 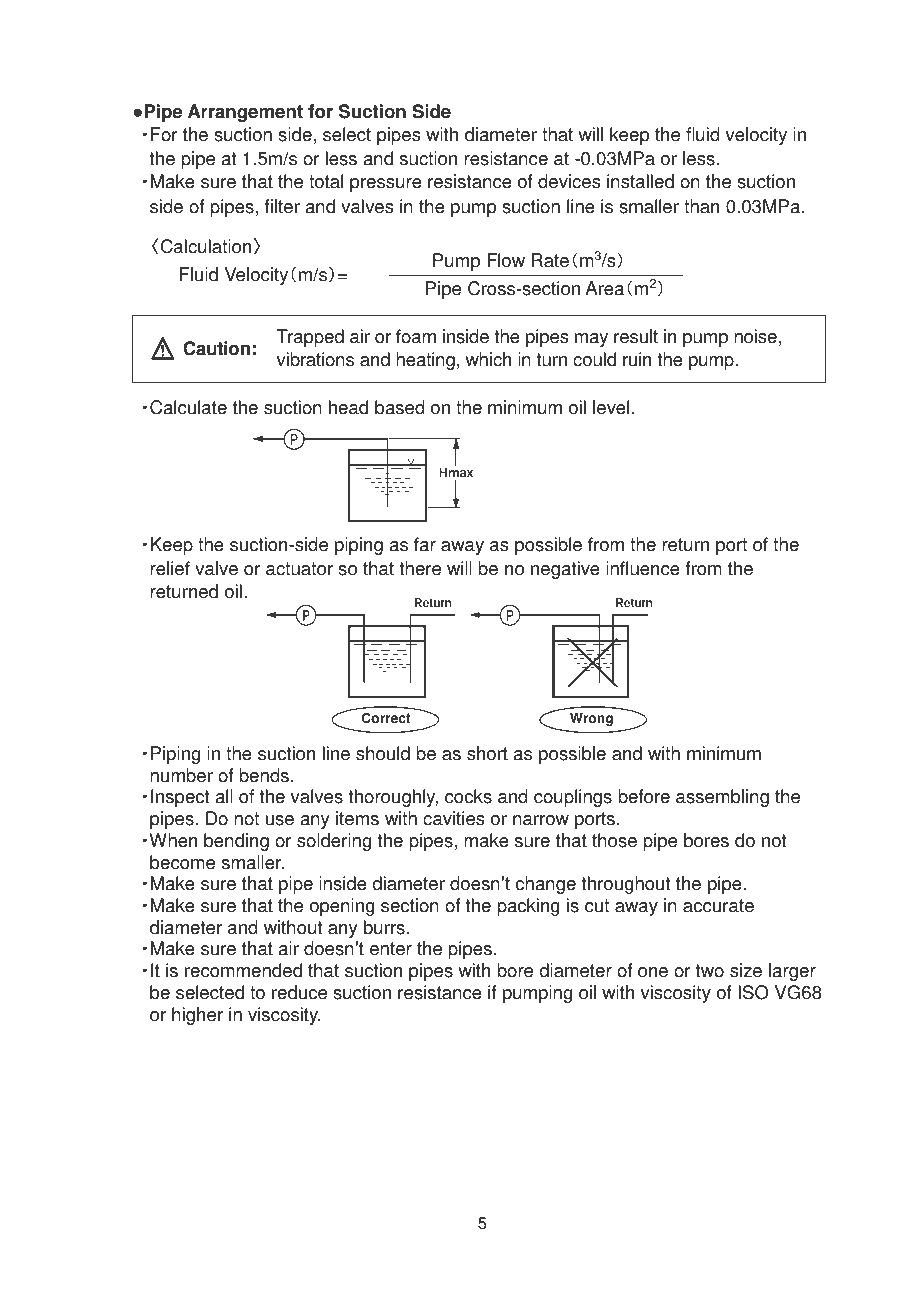 What do you see at coordinates (569, 181) in the screenshot?
I see `devices` at bounding box center [569, 181].
